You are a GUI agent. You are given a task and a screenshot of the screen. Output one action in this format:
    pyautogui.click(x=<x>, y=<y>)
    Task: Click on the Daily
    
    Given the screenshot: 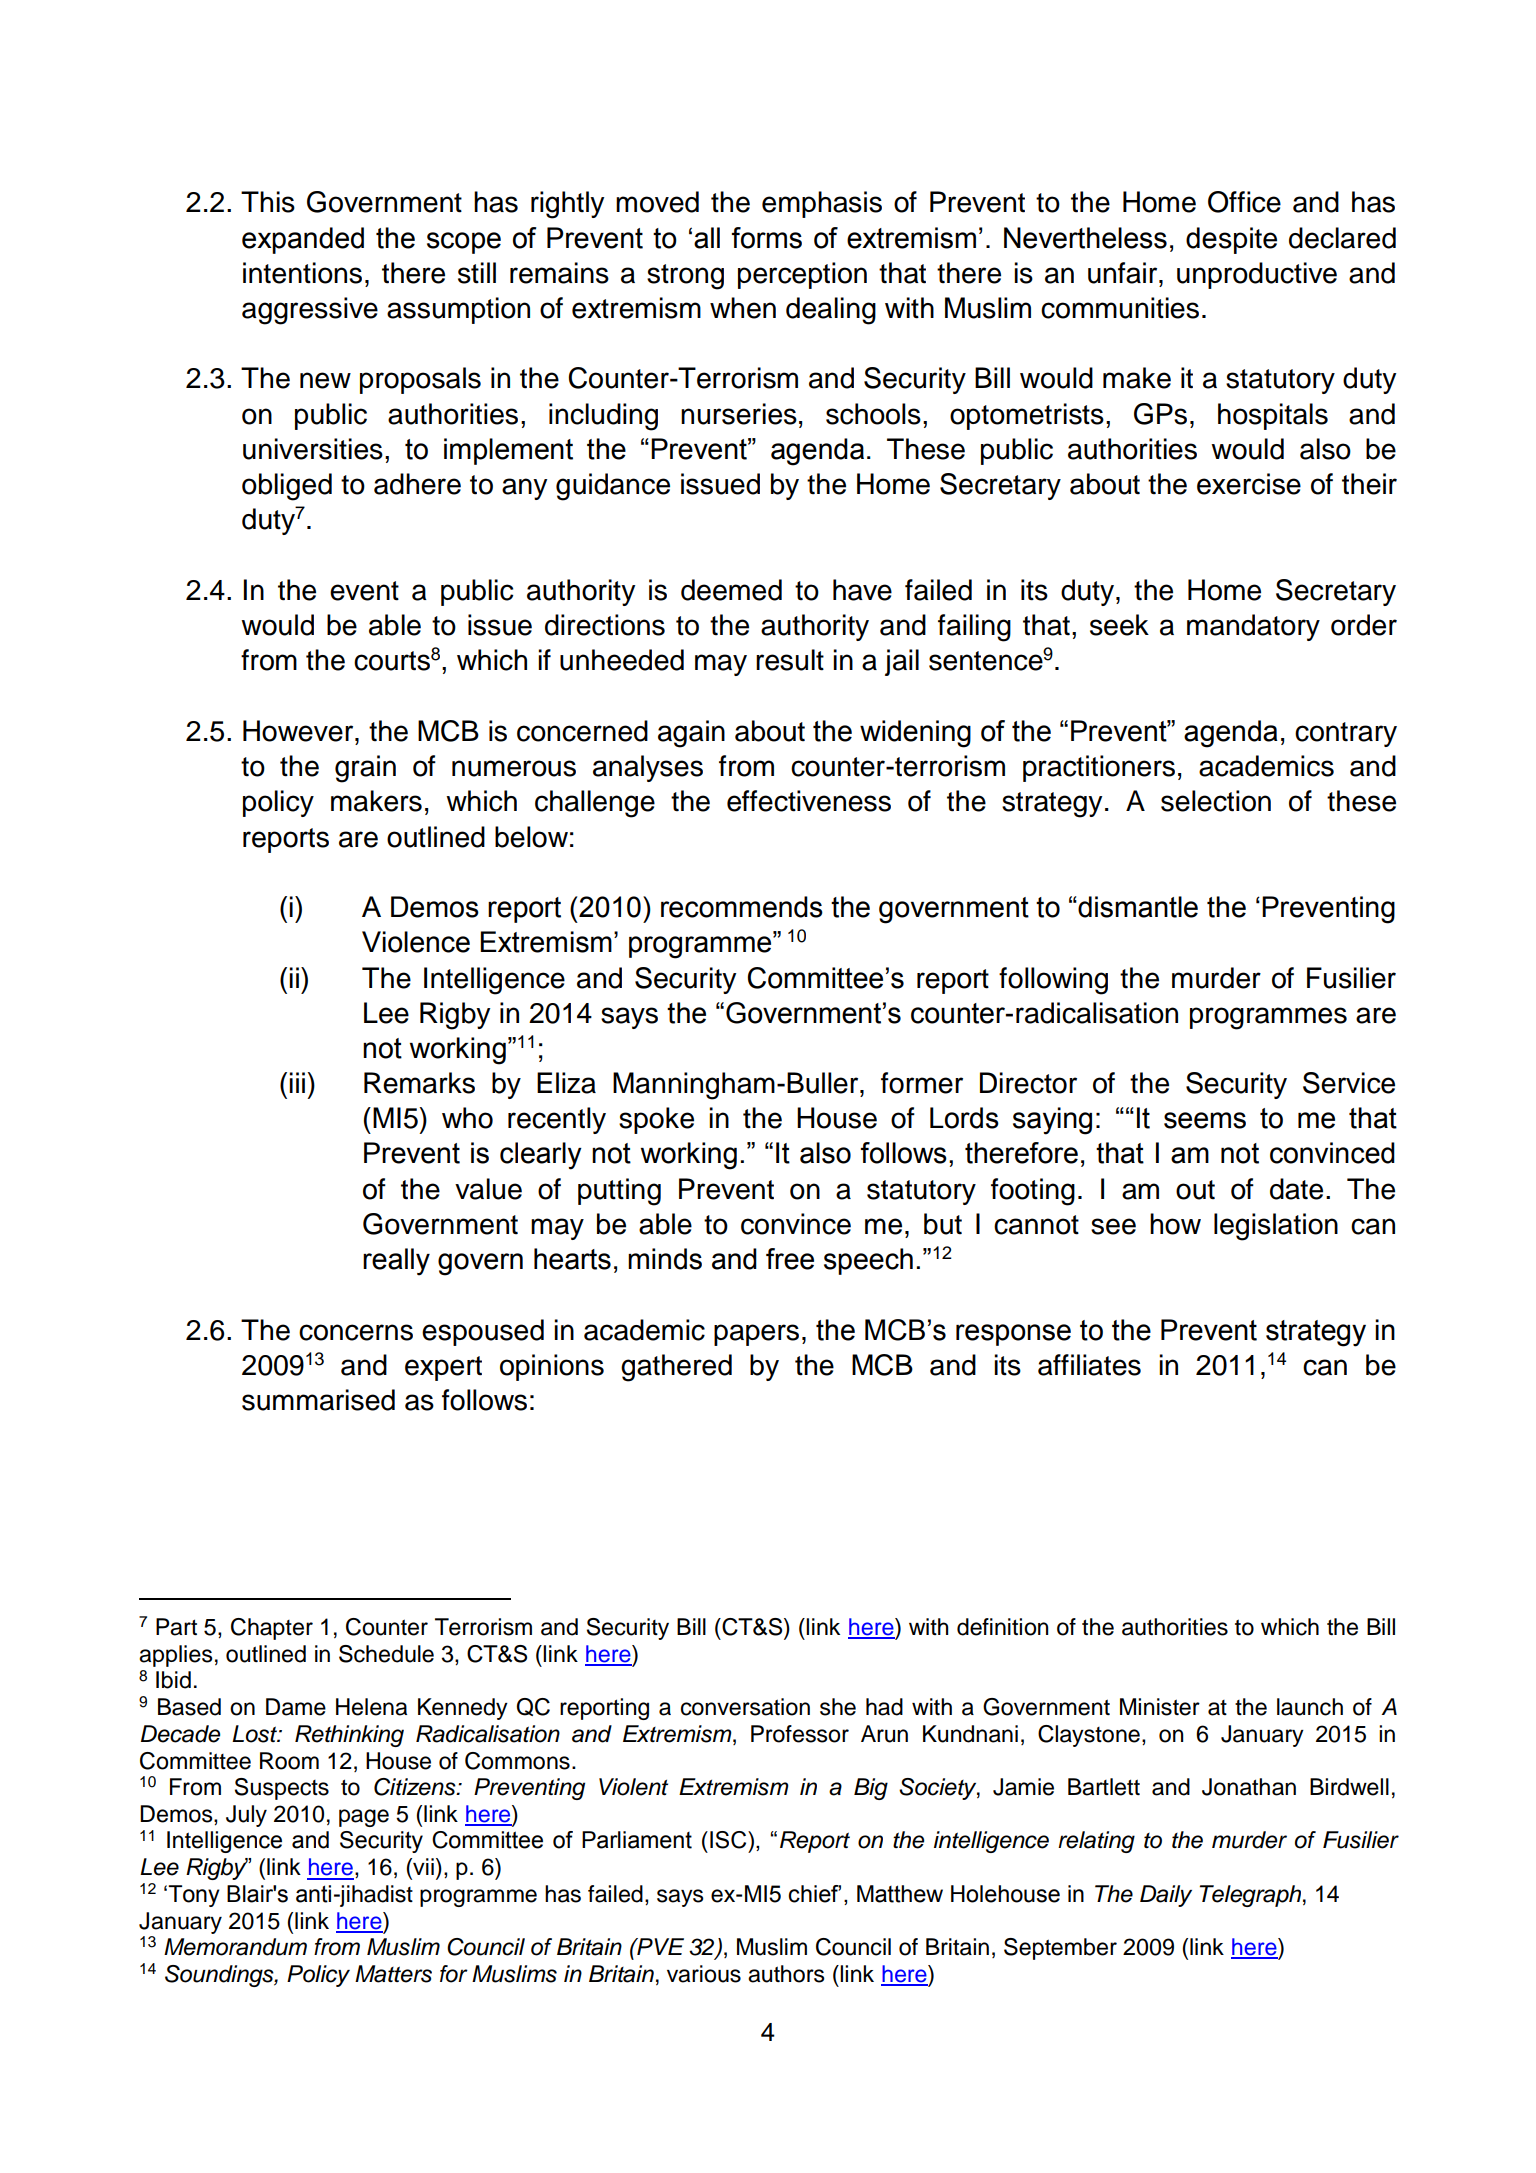 What is the action you would take?
    pyautogui.click(x=1166, y=1896)
